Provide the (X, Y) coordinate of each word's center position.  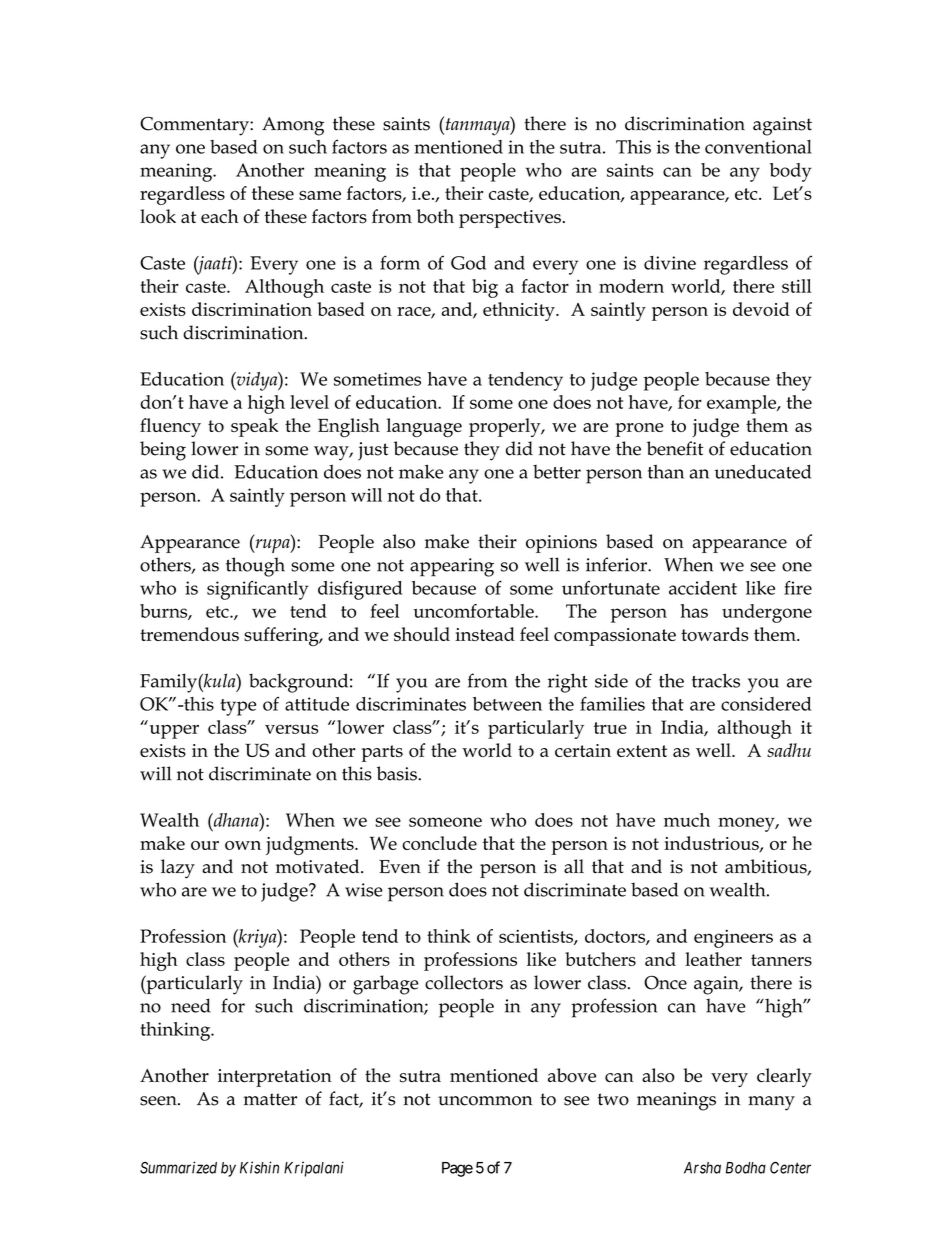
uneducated (763, 471)
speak (254, 427)
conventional (758, 147)
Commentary (195, 126)
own (243, 845)
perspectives (510, 219)
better (557, 472)
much (687, 820)
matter (270, 1099)
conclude (439, 843)
